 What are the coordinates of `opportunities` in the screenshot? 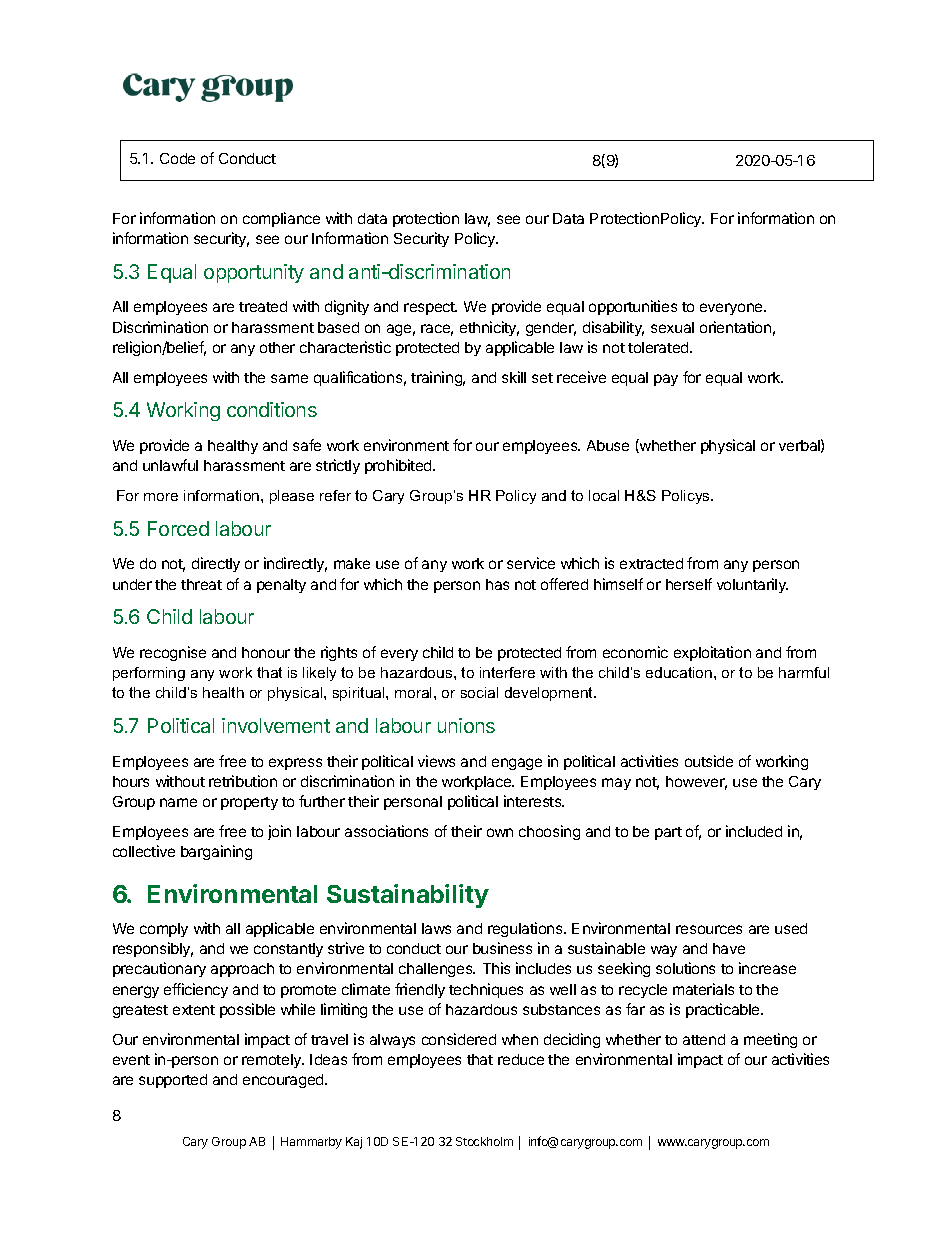 It's located at (633, 307).
